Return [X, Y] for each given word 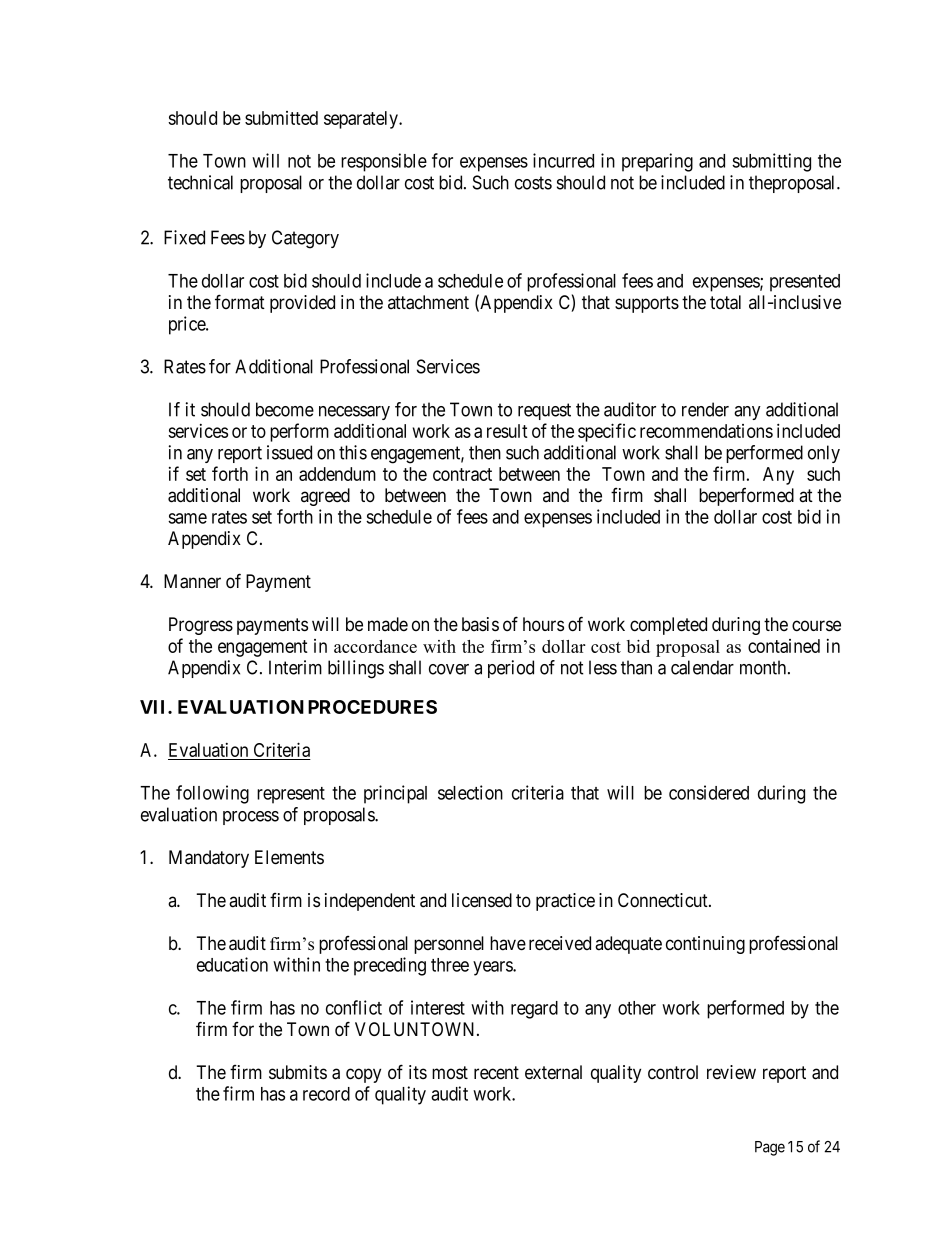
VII [154, 707]
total [725, 302]
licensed [482, 900]
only [824, 454]
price [188, 325]
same [187, 518]
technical [200, 182]
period [511, 669]
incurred [563, 160]
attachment [428, 302]
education [232, 964]
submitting [771, 162]
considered [709, 792]
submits [298, 1072]
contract [462, 474]
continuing [705, 945]
